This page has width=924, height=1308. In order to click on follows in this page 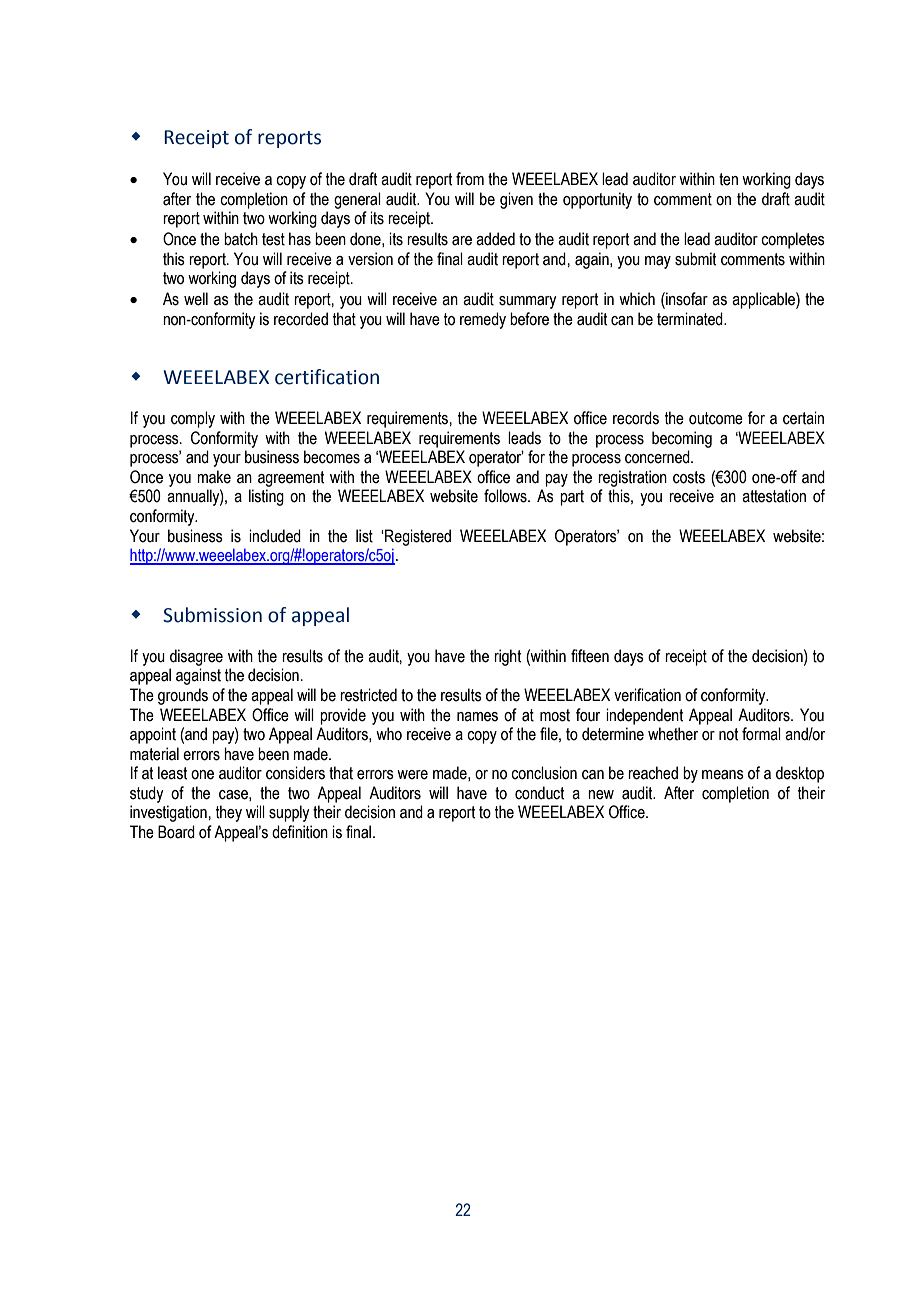, I will do `click(506, 496)`.
